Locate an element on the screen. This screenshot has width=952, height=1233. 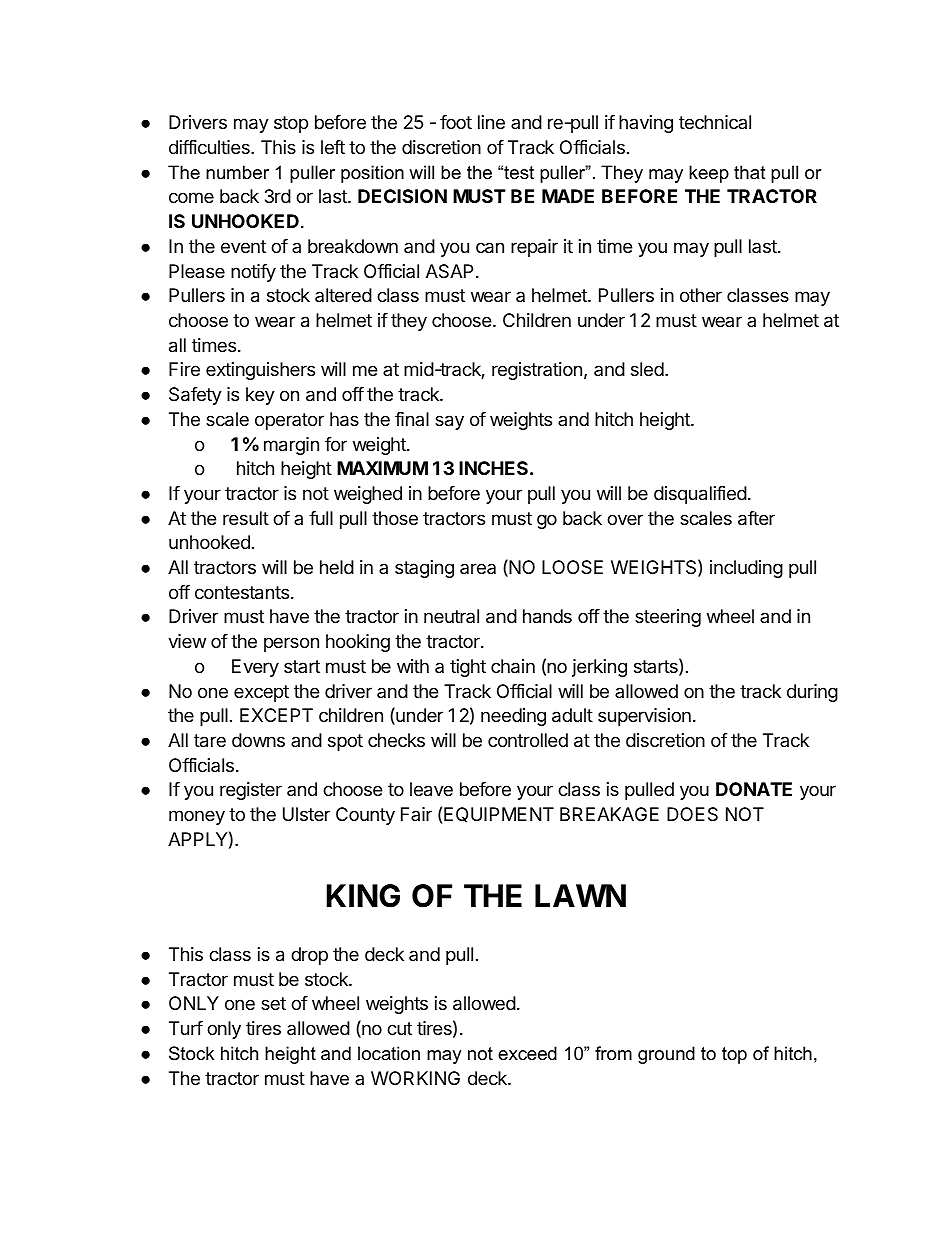
needing is located at coordinates (513, 717).
